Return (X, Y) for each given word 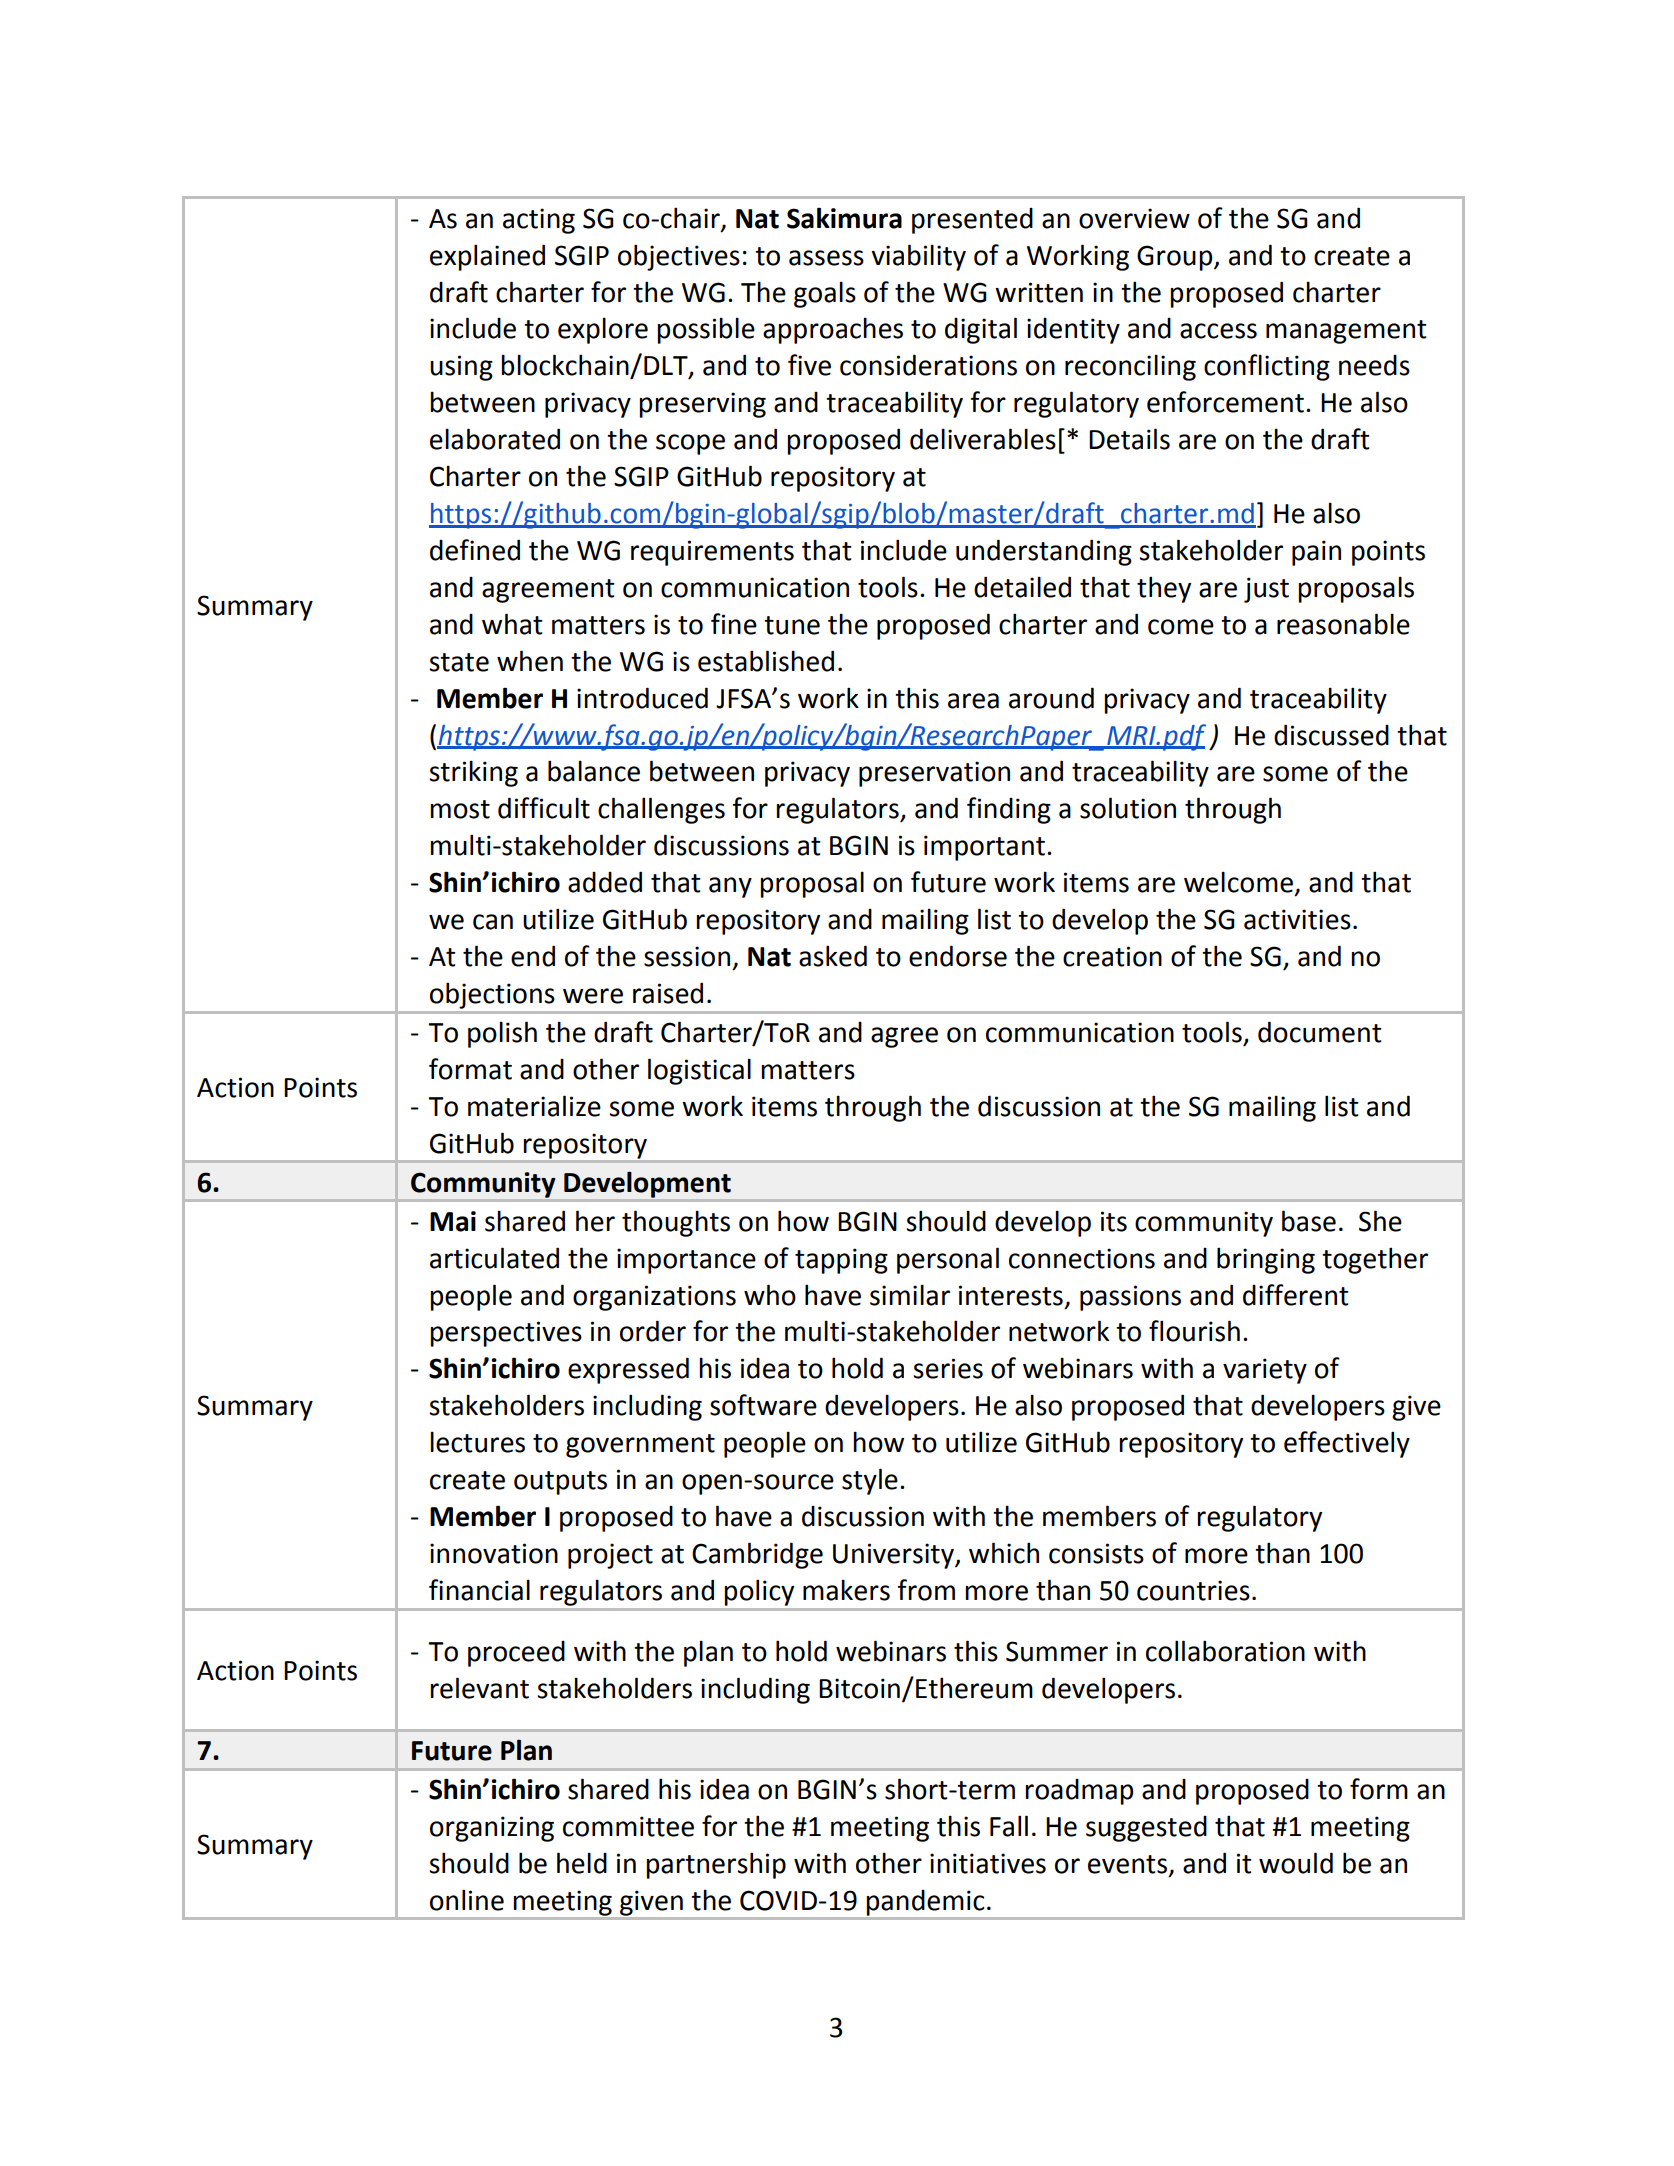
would (1296, 1863)
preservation (934, 774)
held (582, 1863)
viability (918, 257)
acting (539, 221)
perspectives (506, 1334)
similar (910, 1295)
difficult (544, 808)
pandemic (925, 1903)
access (1218, 331)
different (1295, 1295)
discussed (1331, 735)
